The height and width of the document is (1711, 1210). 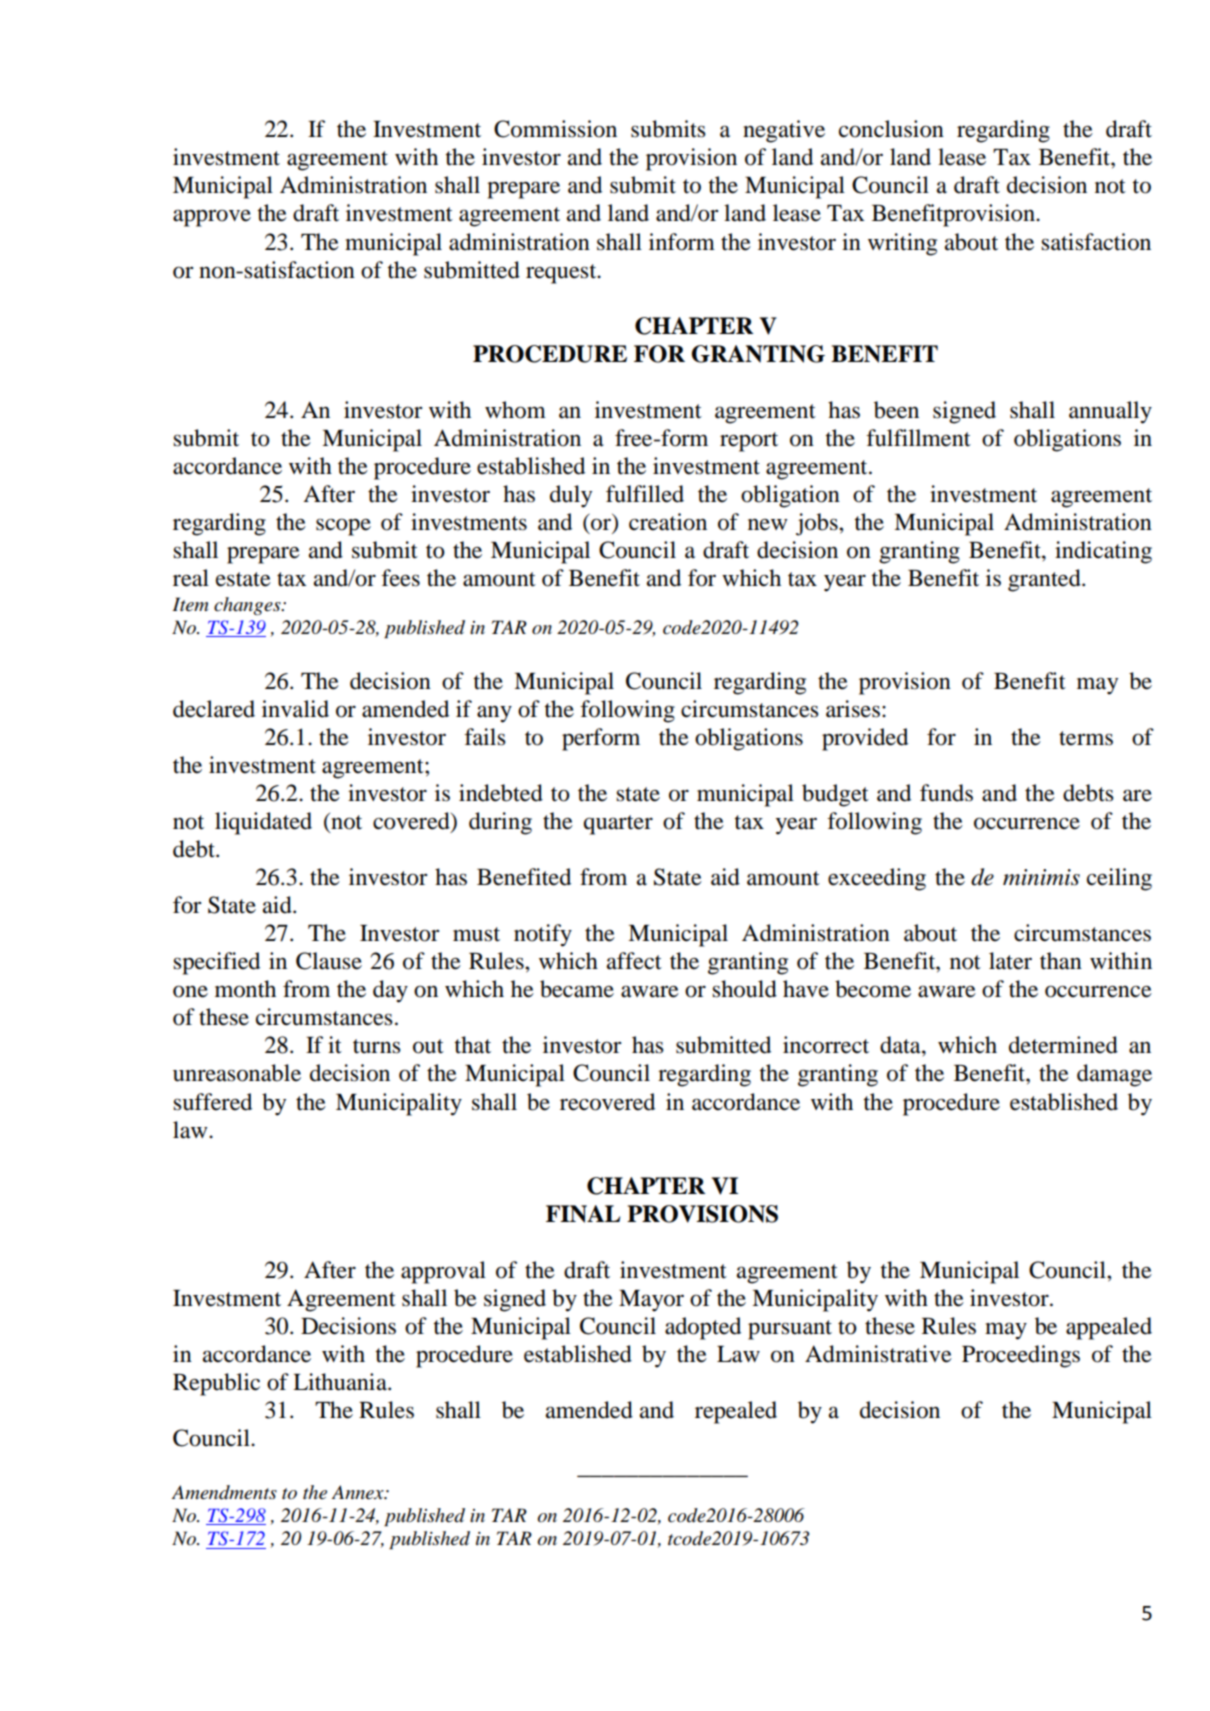 What do you see at coordinates (359, 1492) in the document?
I see `Annex` at bounding box center [359, 1492].
